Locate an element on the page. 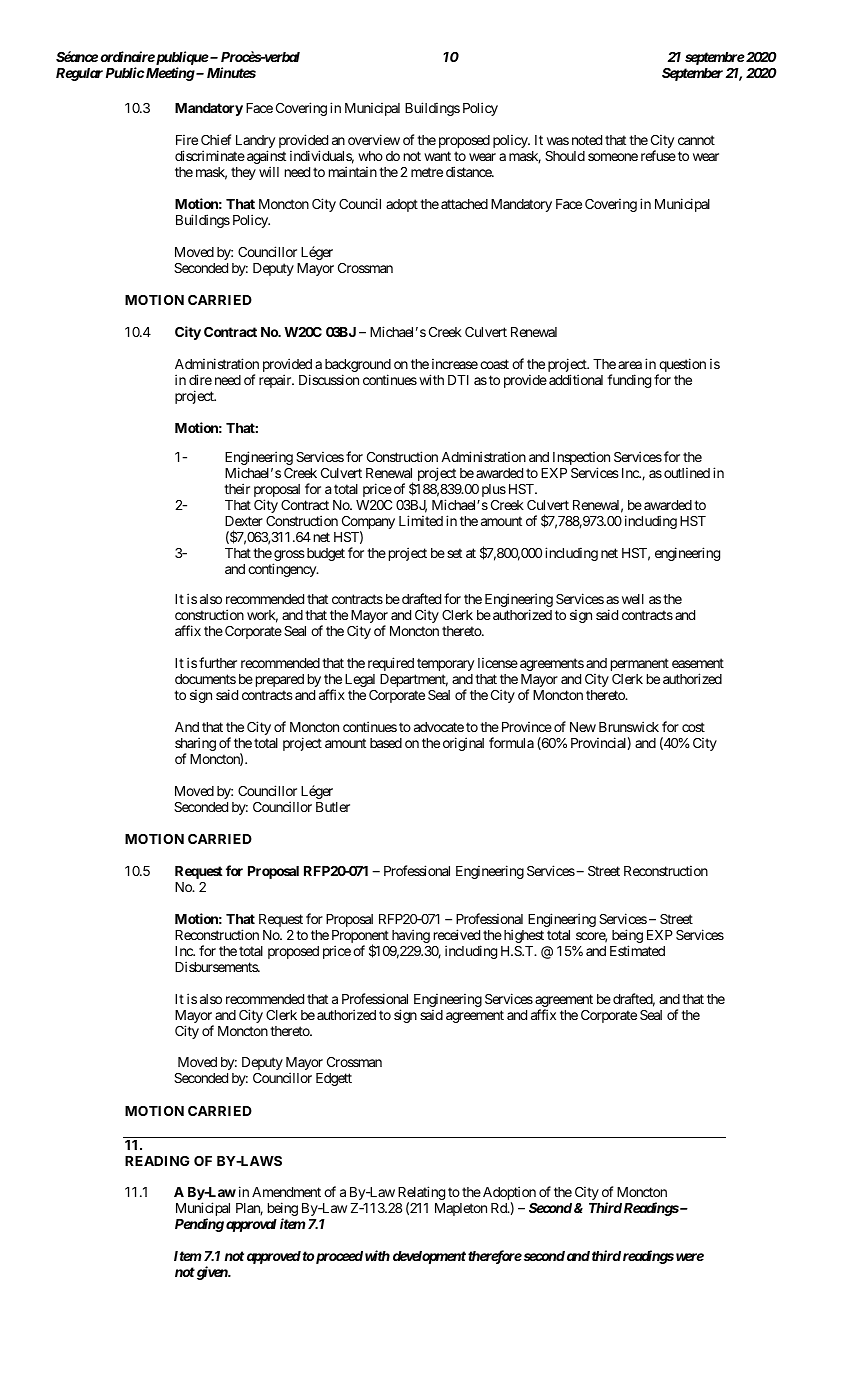 The image size is (849, 1400). background is located at coordinates (358, 367).
